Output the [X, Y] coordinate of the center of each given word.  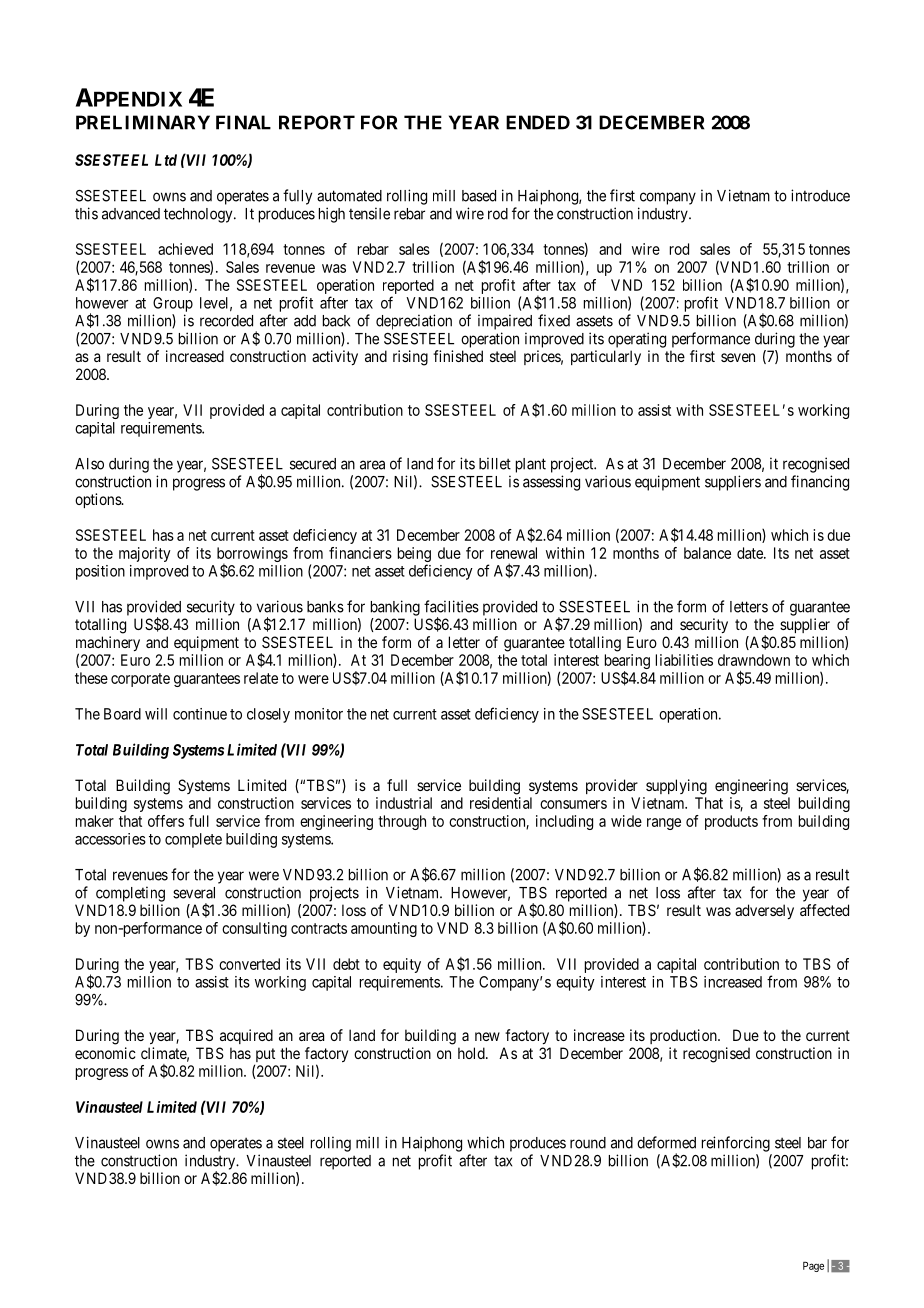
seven [738, 357]
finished [458, 356]
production [684, 1036]
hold [472, 1053]
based [479, 196]
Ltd [166, 160]
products [731, 822]
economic [105, 1053]
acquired [246, 1036]
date [751, 553]
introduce [820, 195]
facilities [451, 606]
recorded [226, 321]
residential [501, 803]
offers [166, 821]
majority [145, 554]
